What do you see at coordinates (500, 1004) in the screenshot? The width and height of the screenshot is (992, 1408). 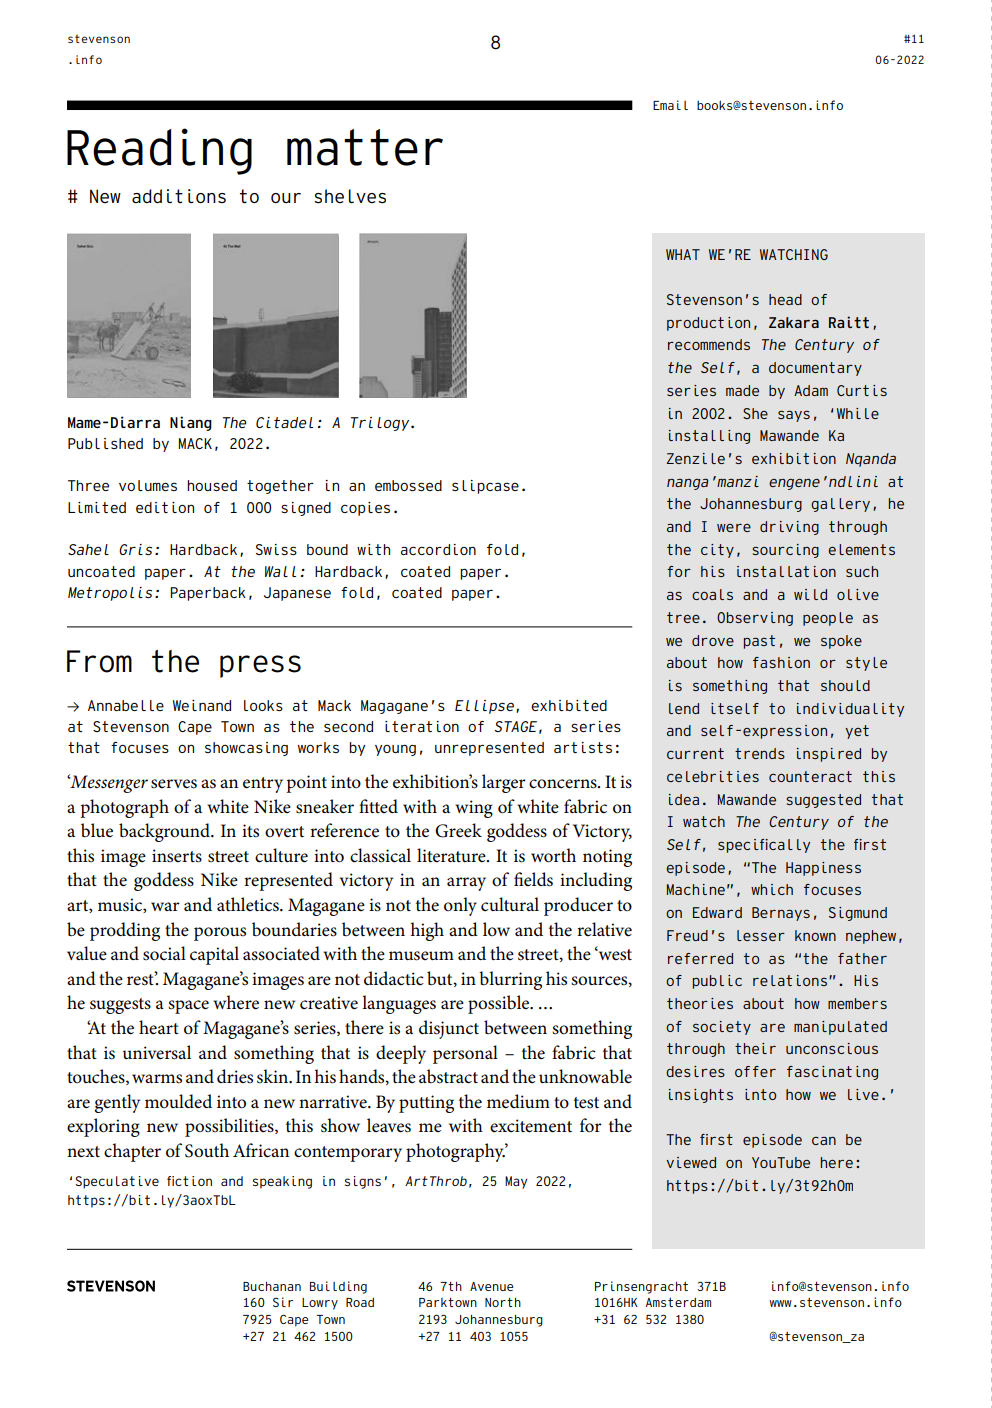 I see `possible` at bounding box center [500, 1004].
